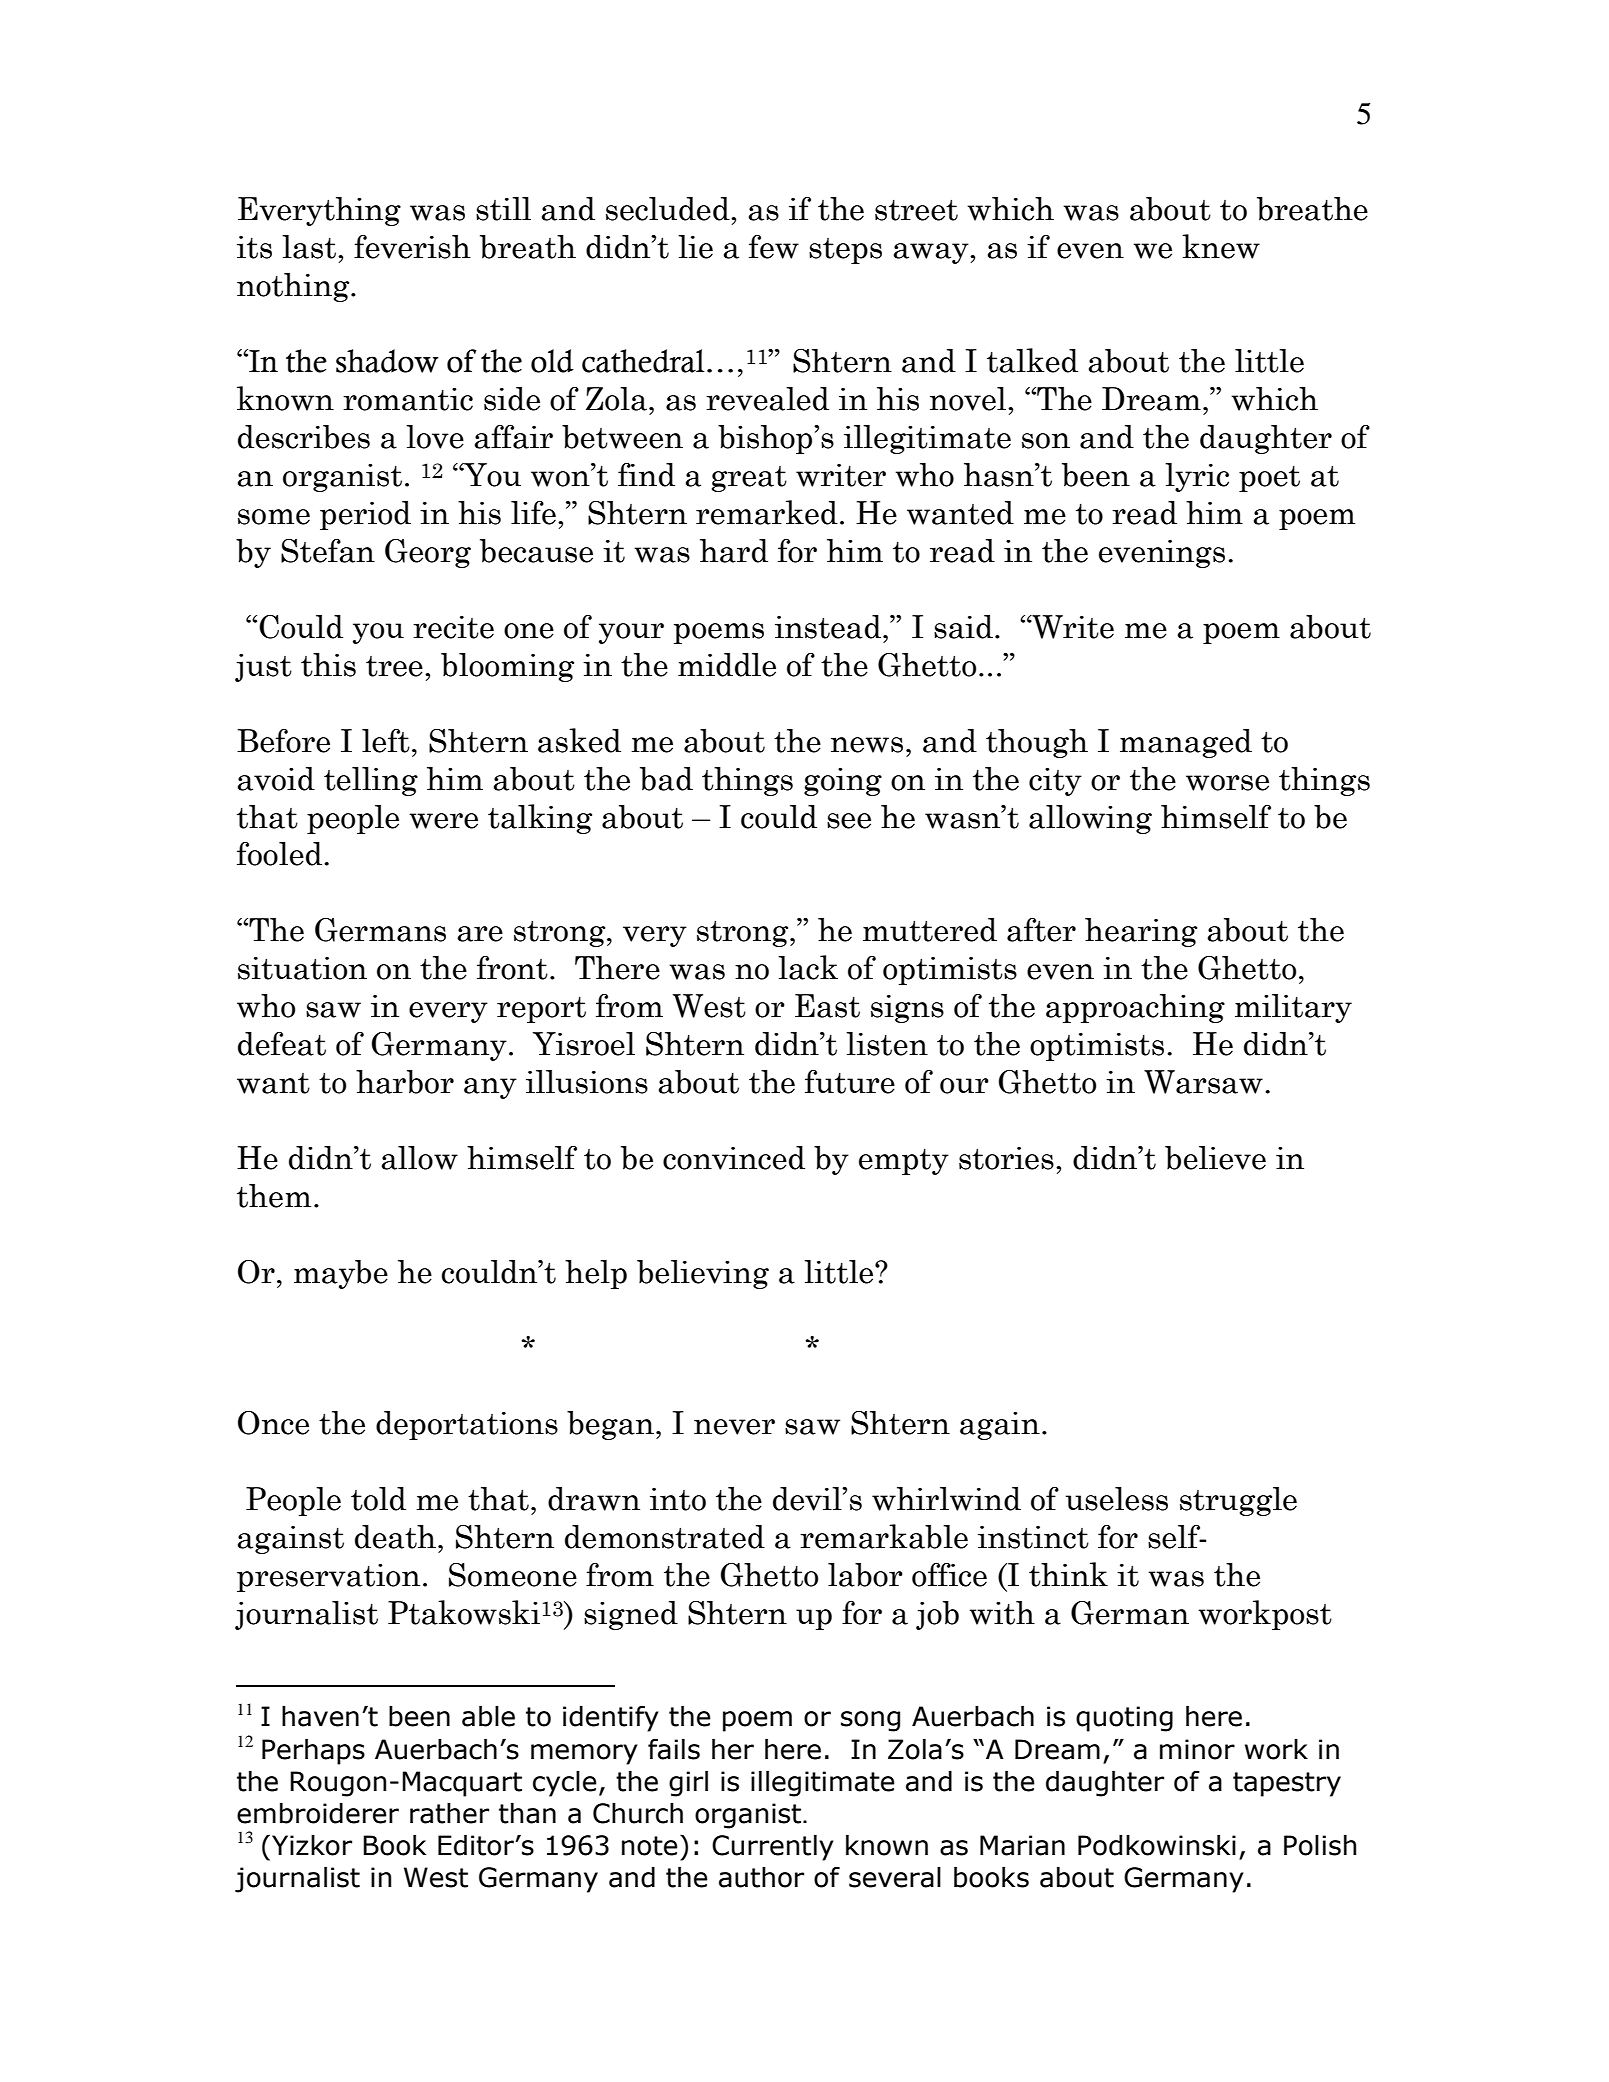  What do you see at coordinates (328, 665) in the screenshot?
I see `this` at bounding box center [328, 665].
